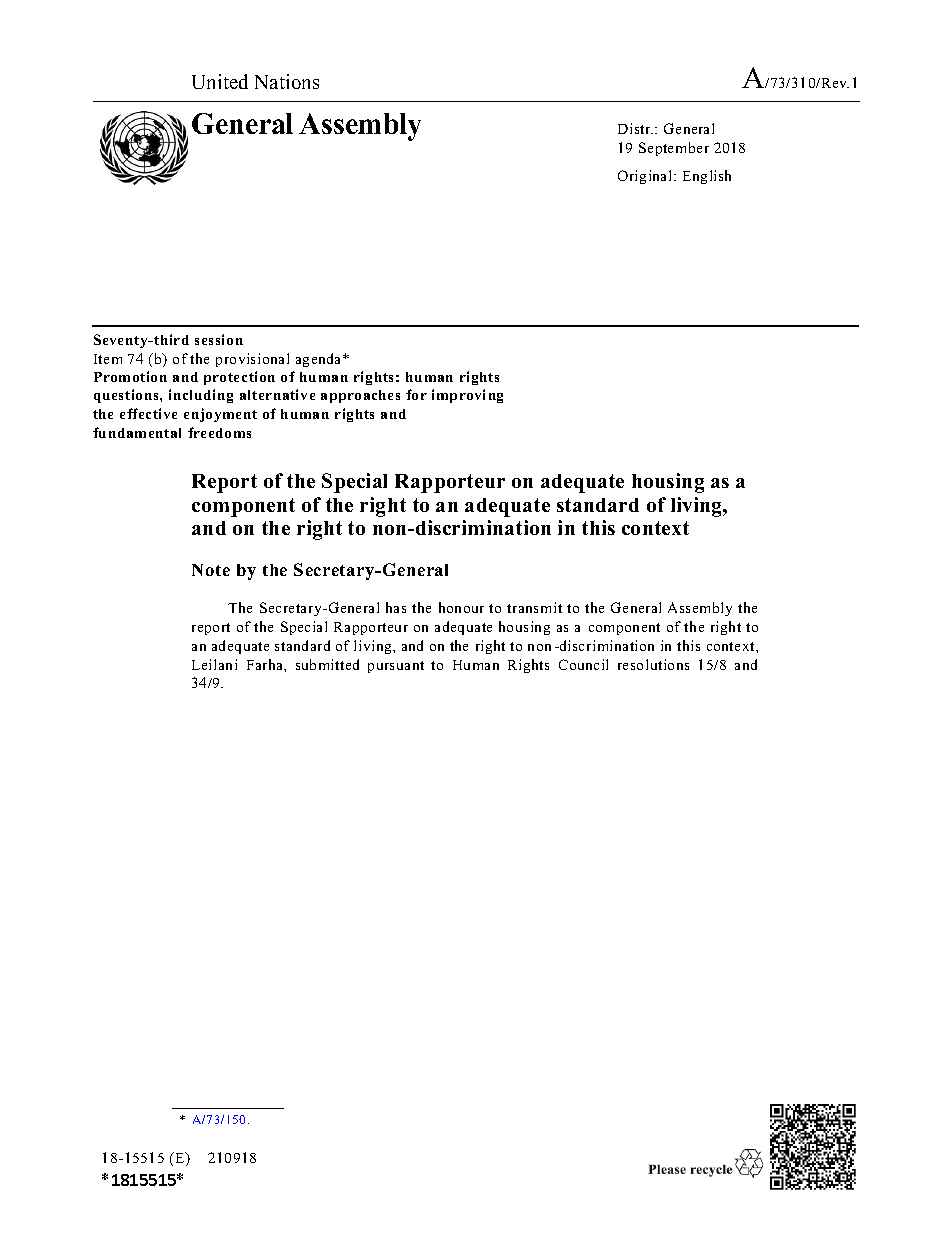 This page has height=1233, width=952. What do you see at coordinates (220, 81) in the page?
I see `United` at bounding box center [220, 81].
